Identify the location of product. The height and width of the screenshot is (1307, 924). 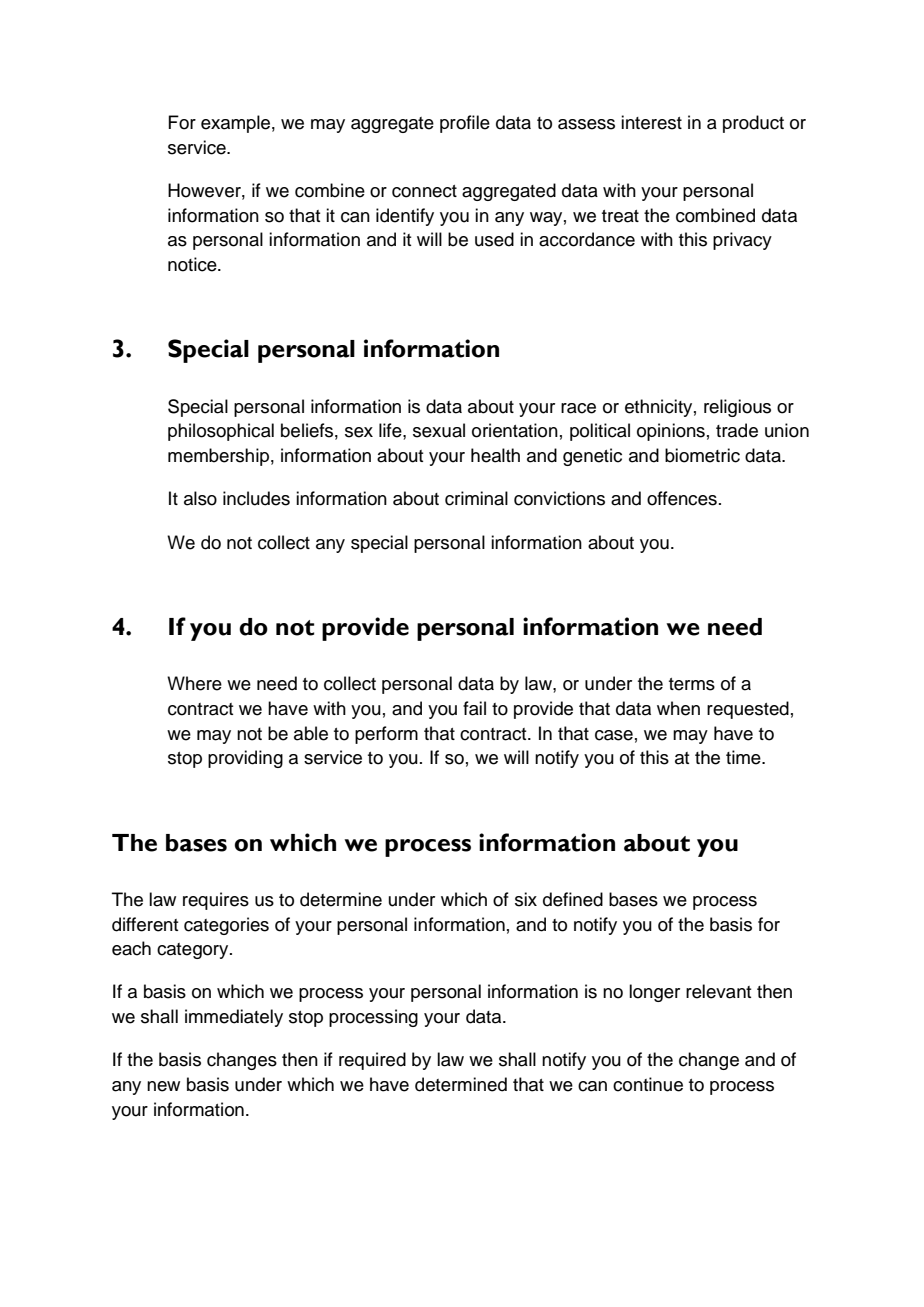
(753, 124).
